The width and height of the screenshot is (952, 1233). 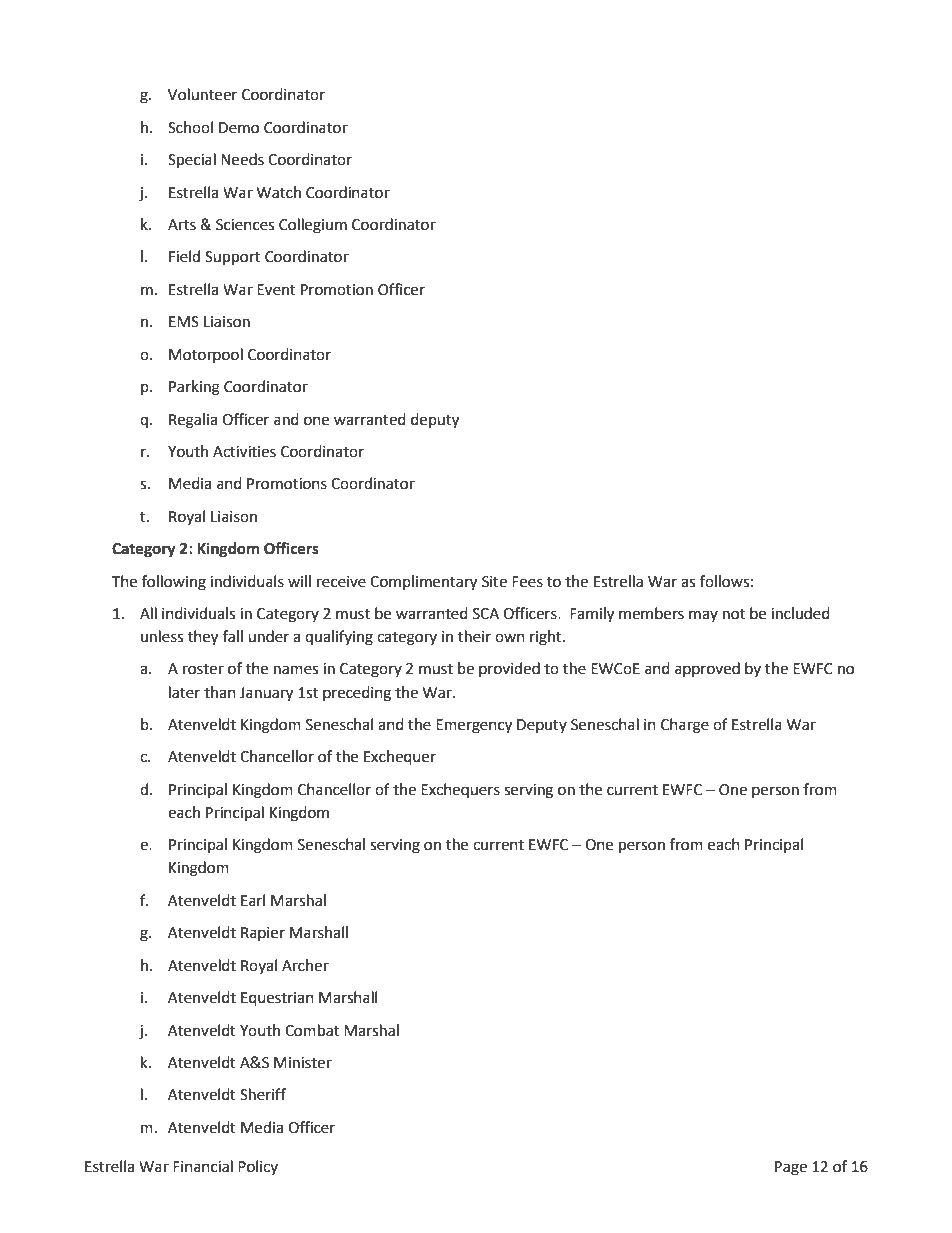 What do you see at coordinates (313, 226) in the screenshot?
I see `Collegium` at bounding box center [313, 226].
